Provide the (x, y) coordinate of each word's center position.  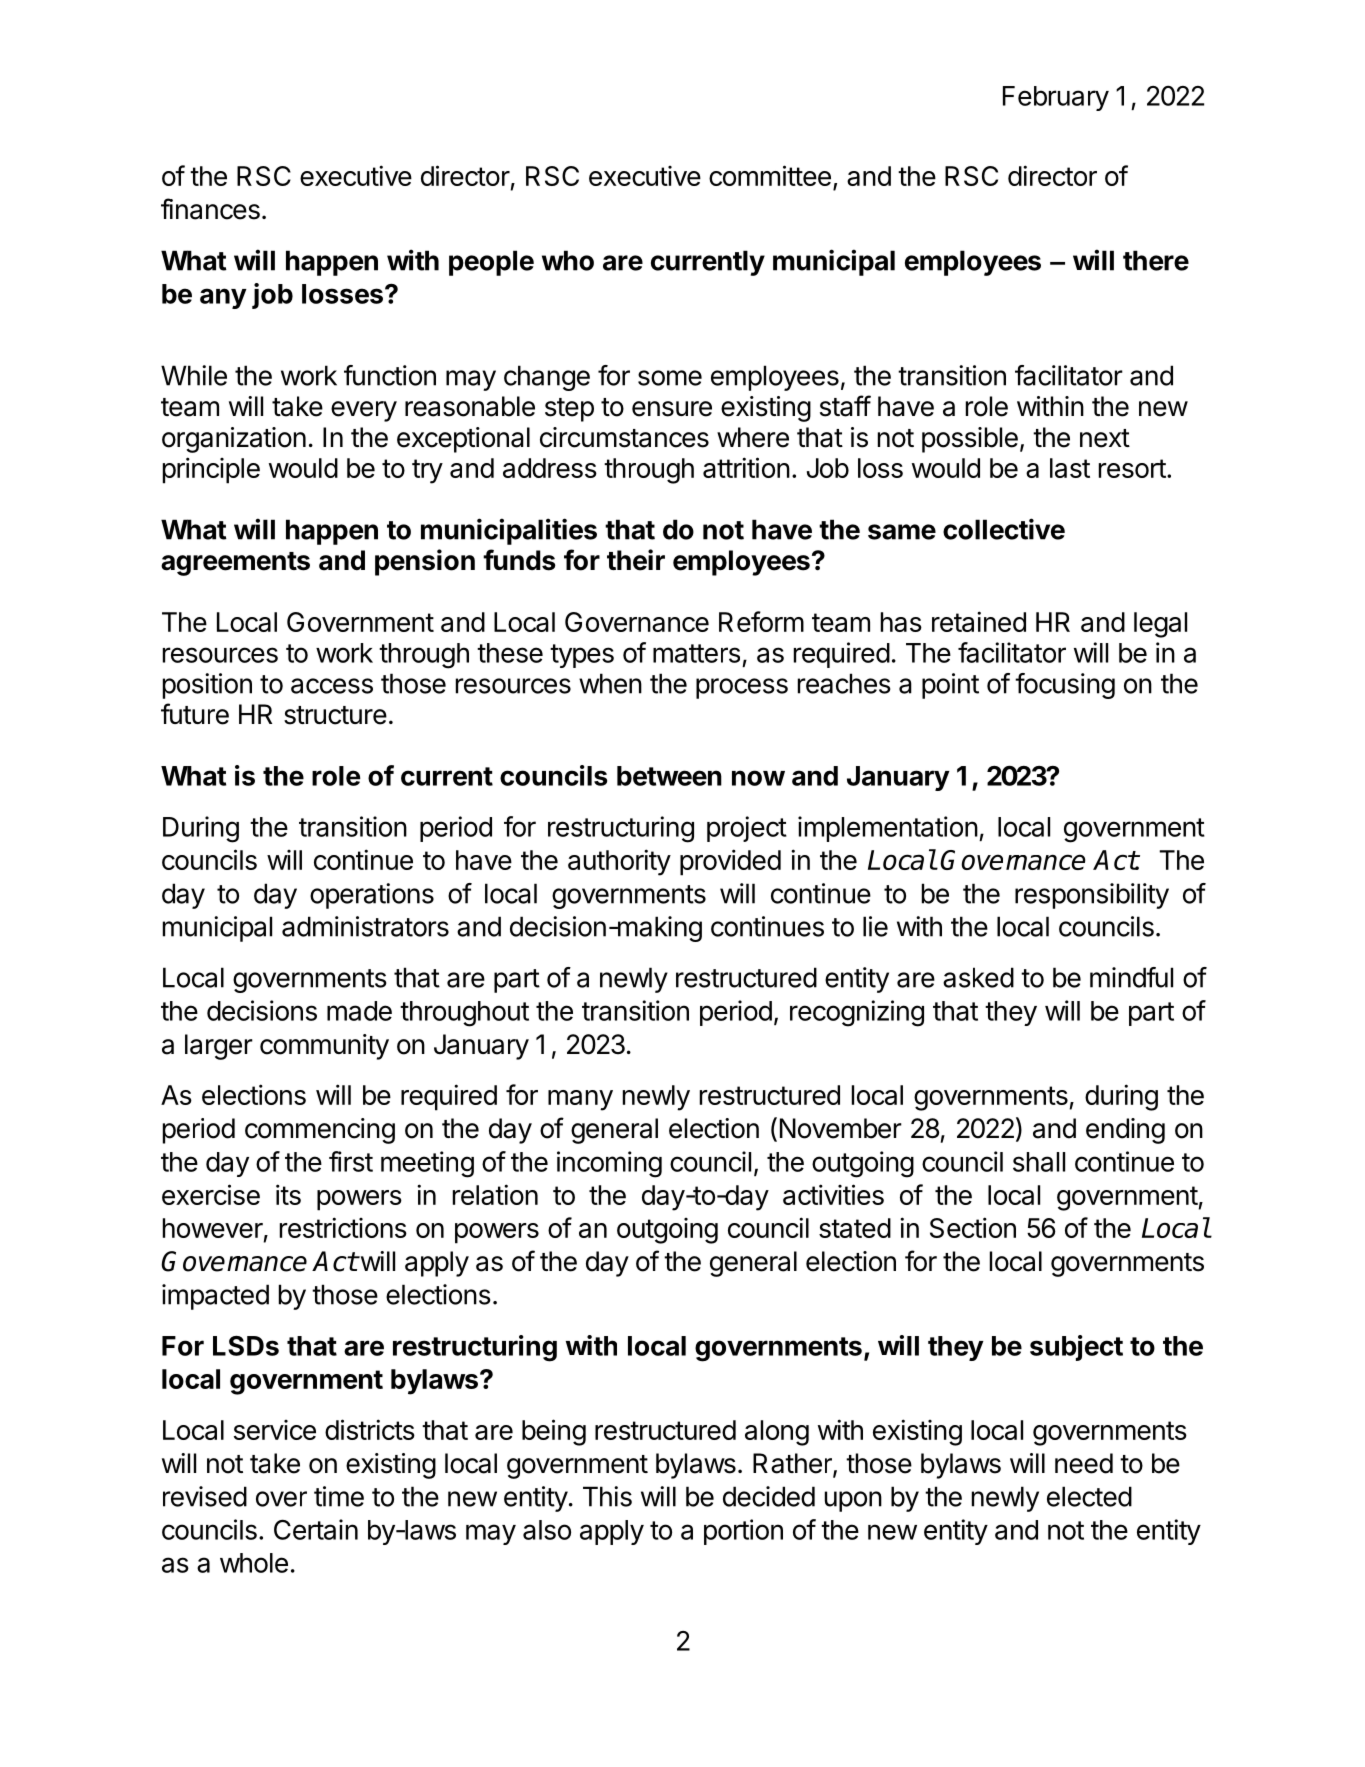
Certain (316, 1529)
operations (372, 896)
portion (743, 1532)
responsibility (1092, 896)
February (1056, 98)
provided (730, 862)
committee (770, 175)
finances (210, 209)
